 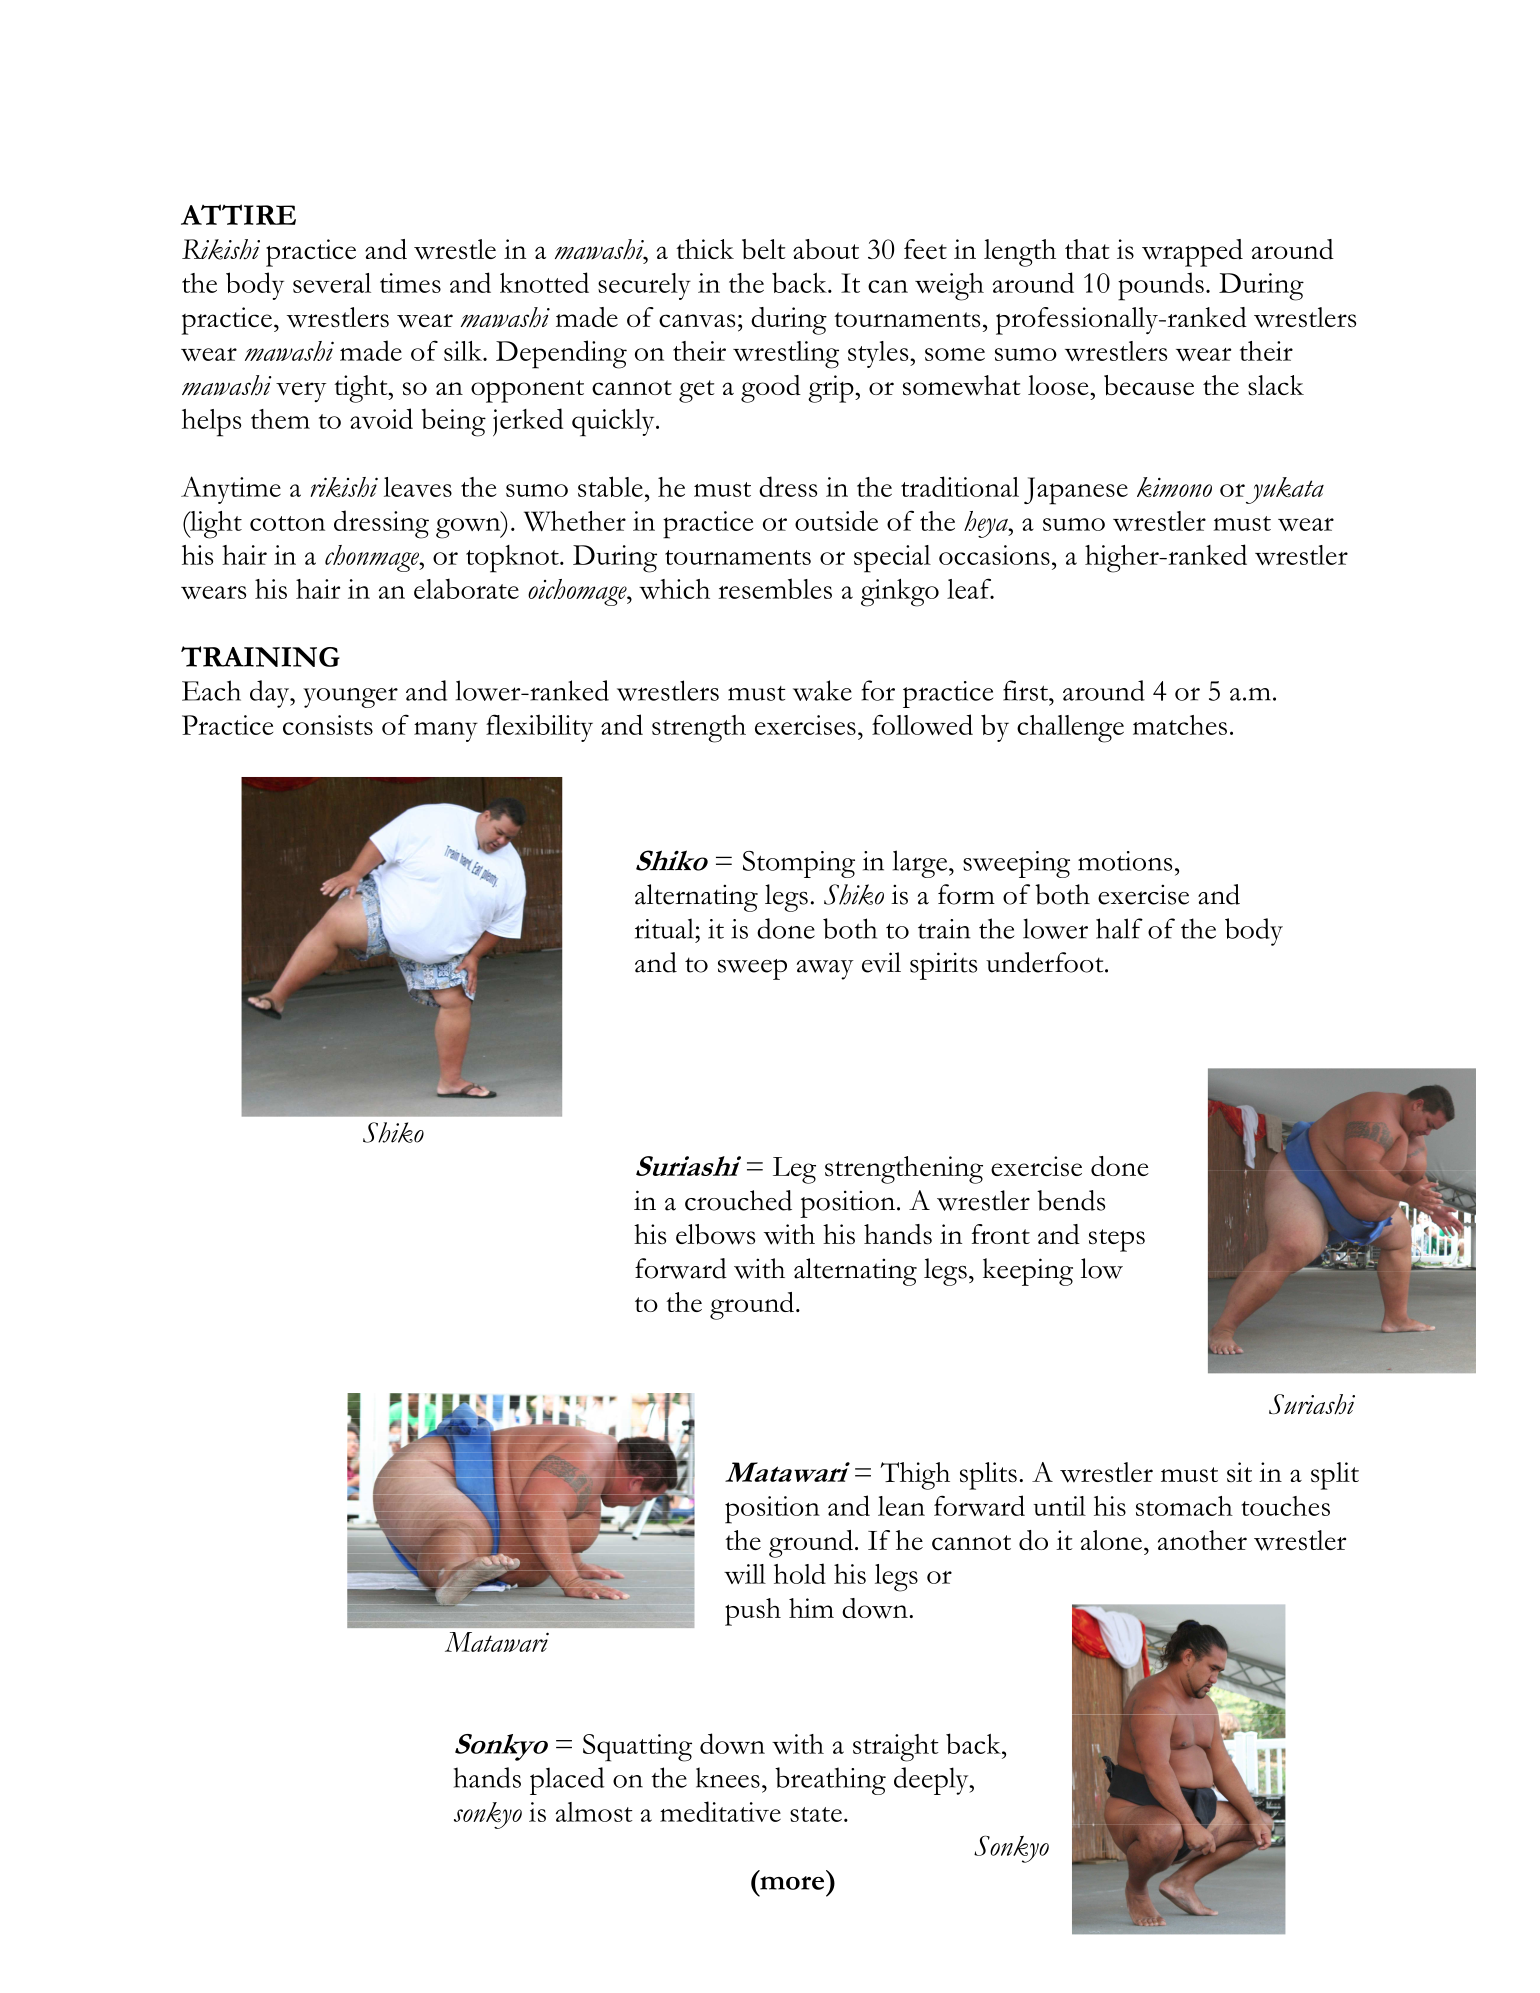 What do you see at coordinates (764, 249) in the screenshot?
I see `belt` at bounding box center [764, 249].
